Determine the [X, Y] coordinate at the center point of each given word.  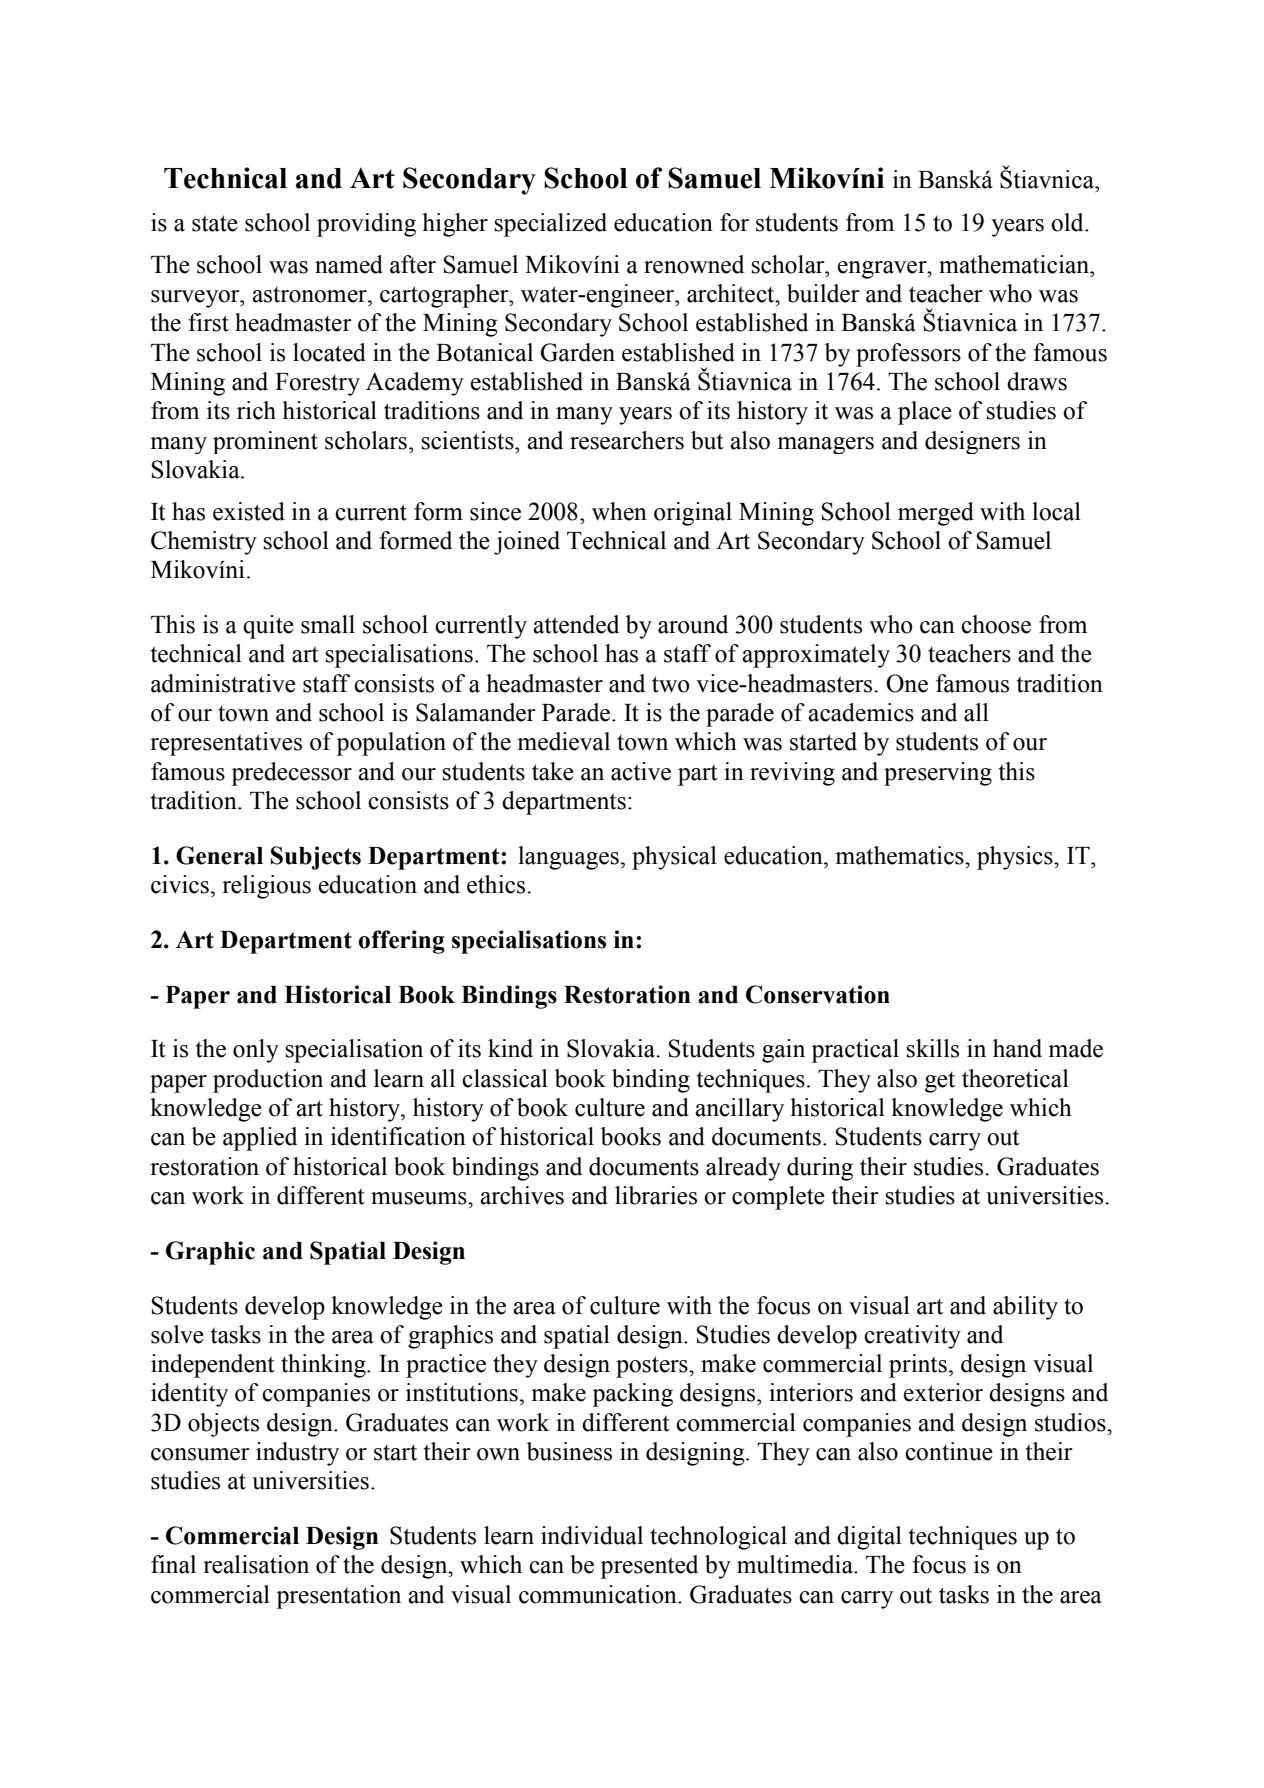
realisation [256, 1564]
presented [649, 1567]
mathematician [1015, 264]
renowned [694, 264]
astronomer [310, 294]
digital [869, 1538]
